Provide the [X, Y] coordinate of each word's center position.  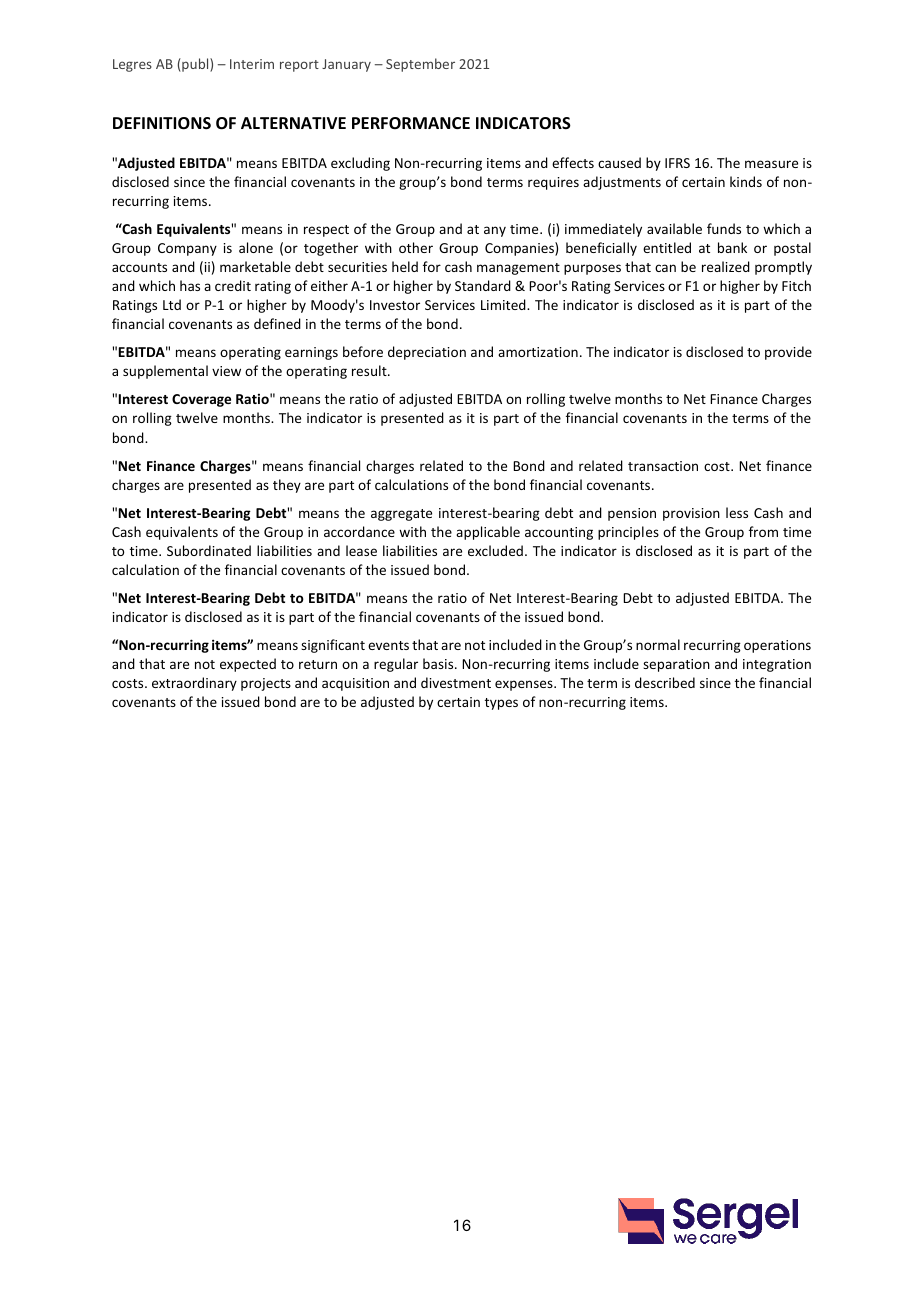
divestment [456, 682]
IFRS [677, 163]
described [665, 682]
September [420, 65]
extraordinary [194, 684]
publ [195, 65]
